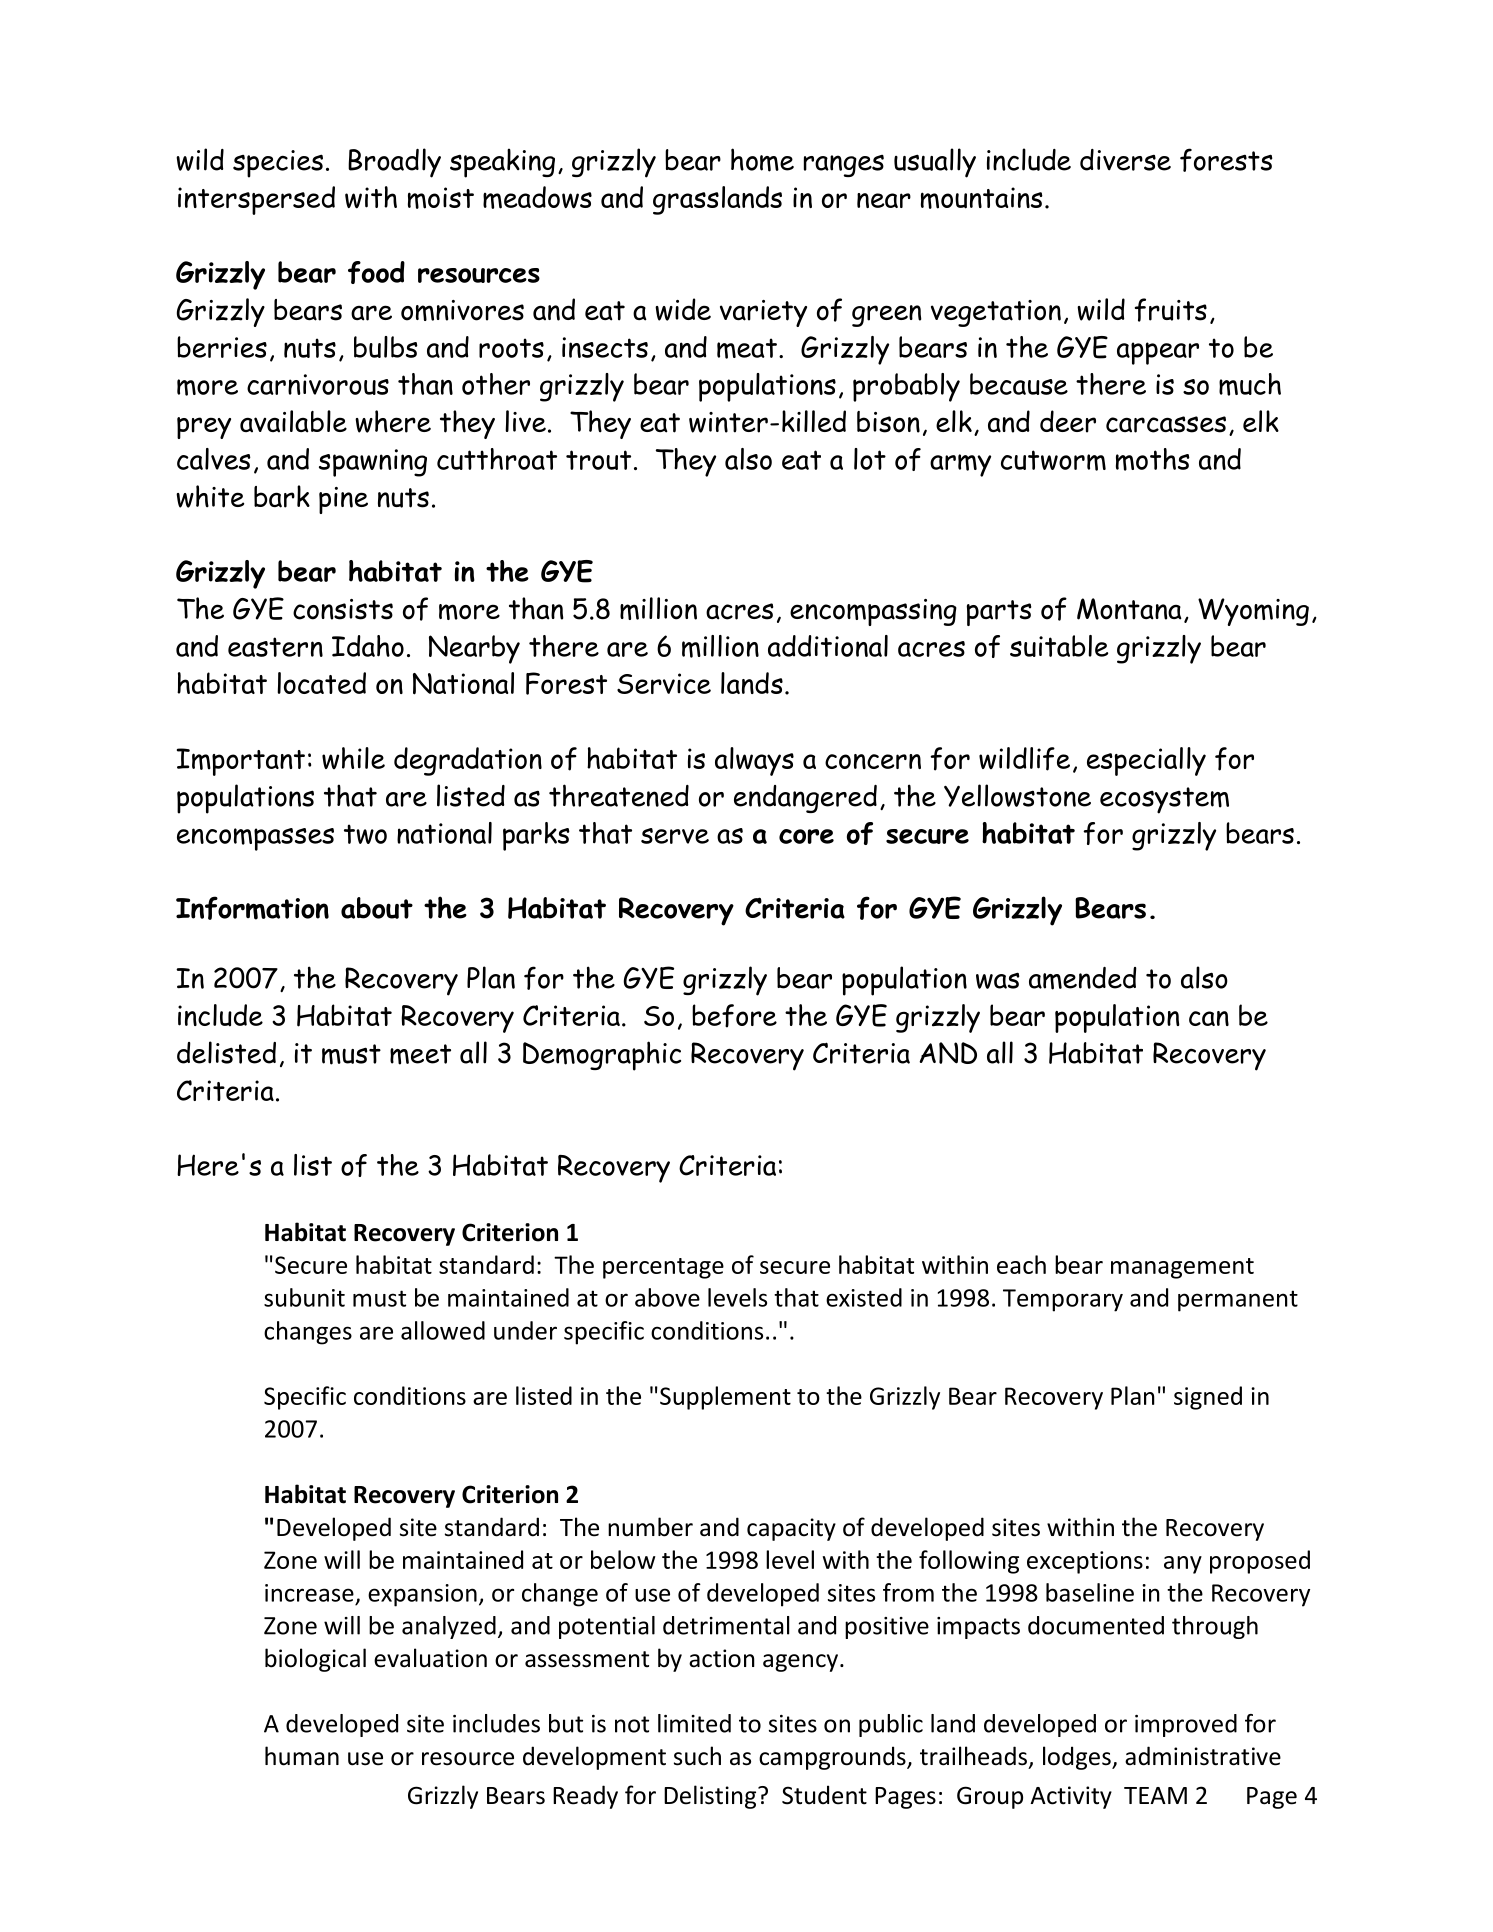 Image resolution: width=1493 pixels, height=1932 pixels. What do you see at coordinates (1146, 761) in the screenshot?
I see `especially` at bounding box center [1146, 761].
